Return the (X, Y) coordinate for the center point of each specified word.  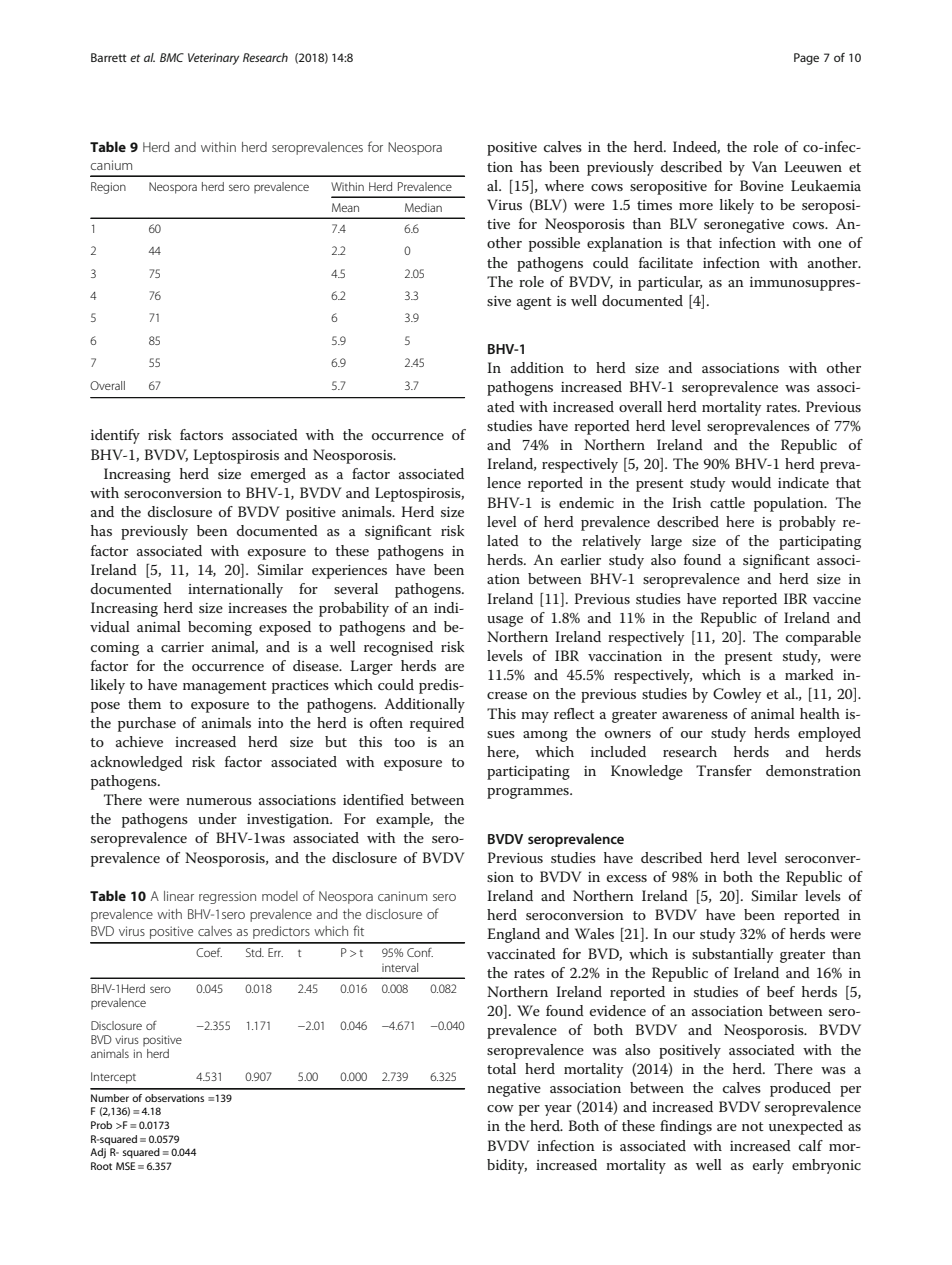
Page (806, 59)
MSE (125, 1166)
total (501, 1068)
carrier (182, 647)
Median (423, 207)
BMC (172, 57)
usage (505, 621)
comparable (823, 638)
